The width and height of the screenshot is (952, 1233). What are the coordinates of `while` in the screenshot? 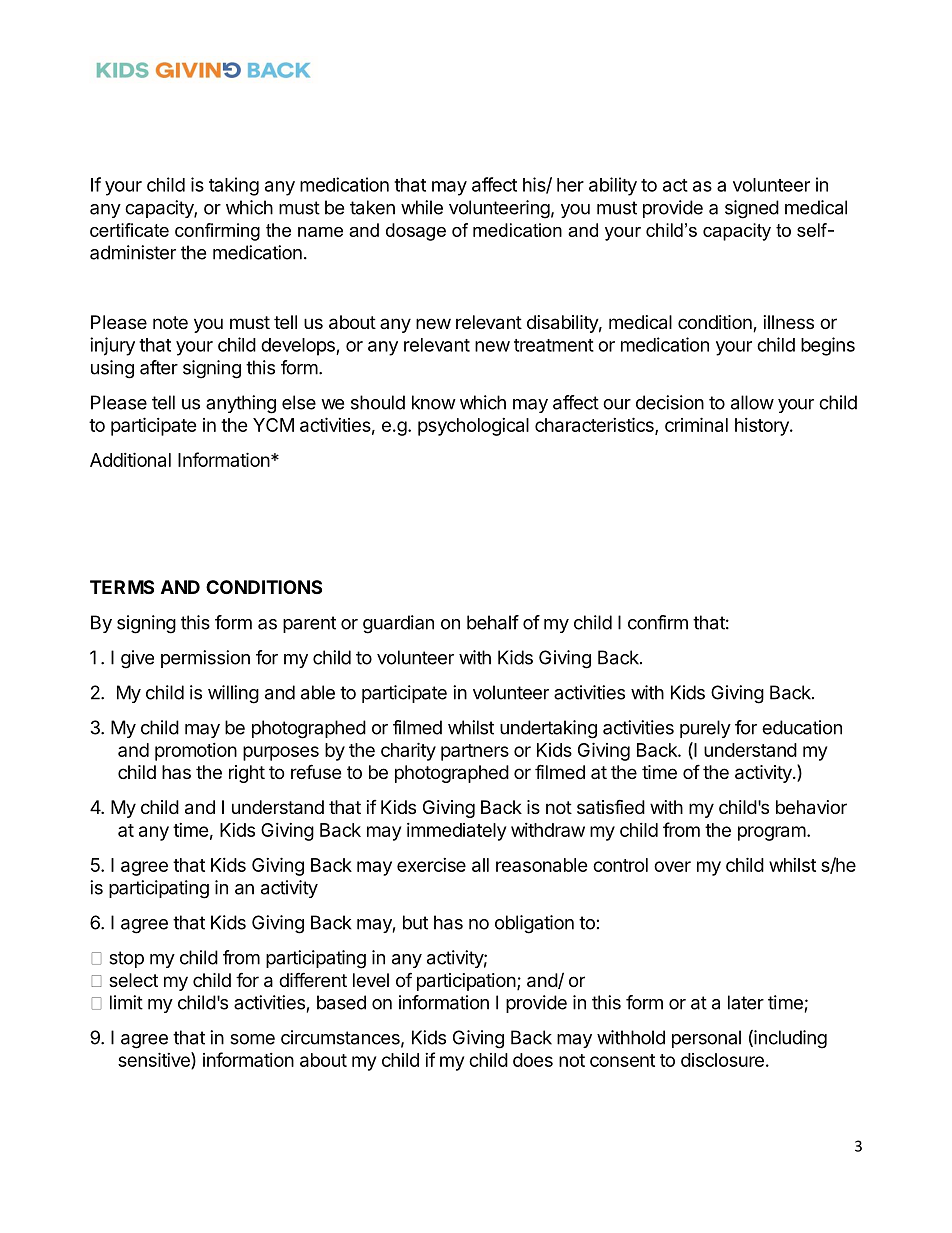 It's located at (422, 207).
